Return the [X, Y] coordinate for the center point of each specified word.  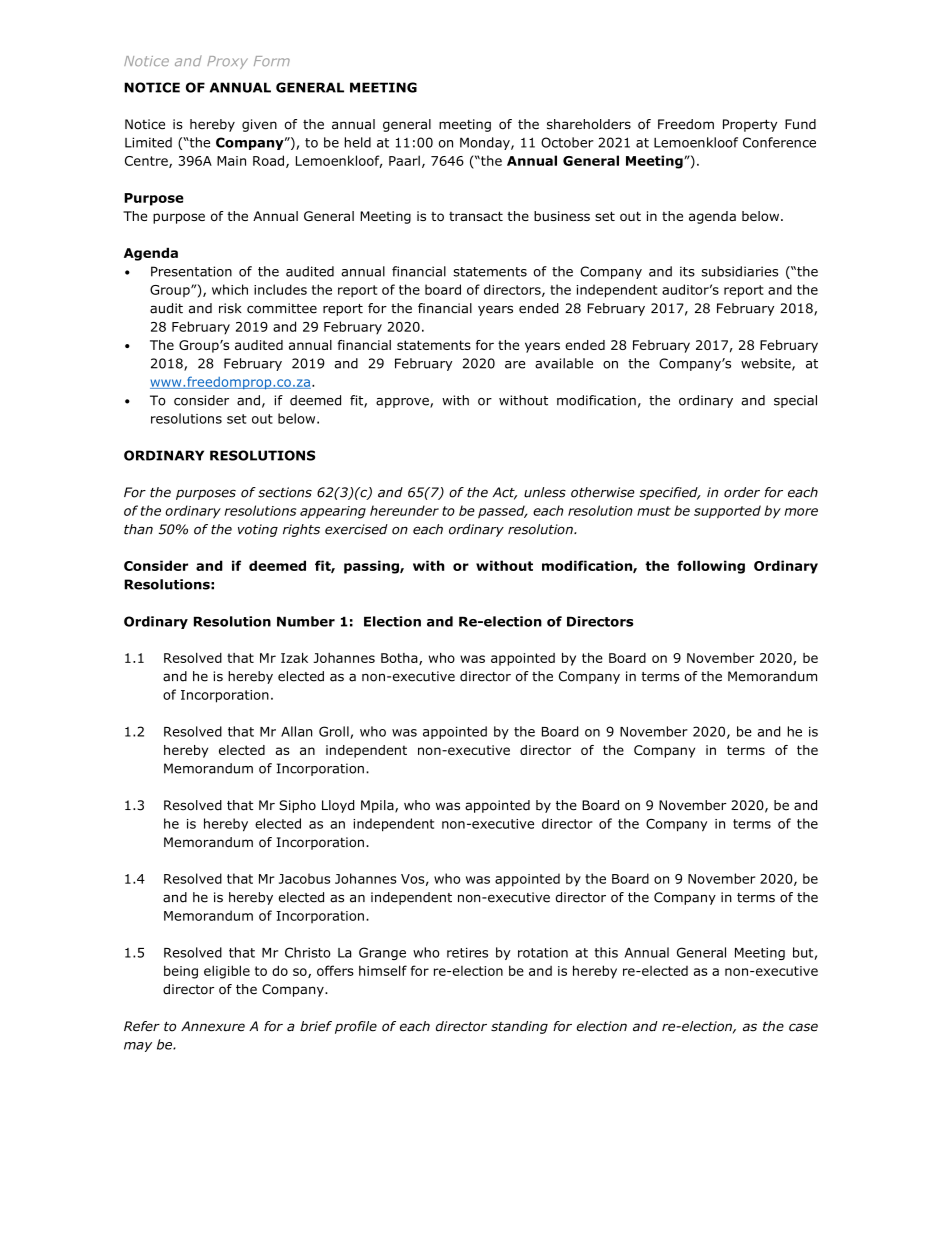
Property [750, 125]
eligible [227, 972]
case [803, 1027]
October [567, 142]
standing [519, 1027]
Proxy [227, 62]
